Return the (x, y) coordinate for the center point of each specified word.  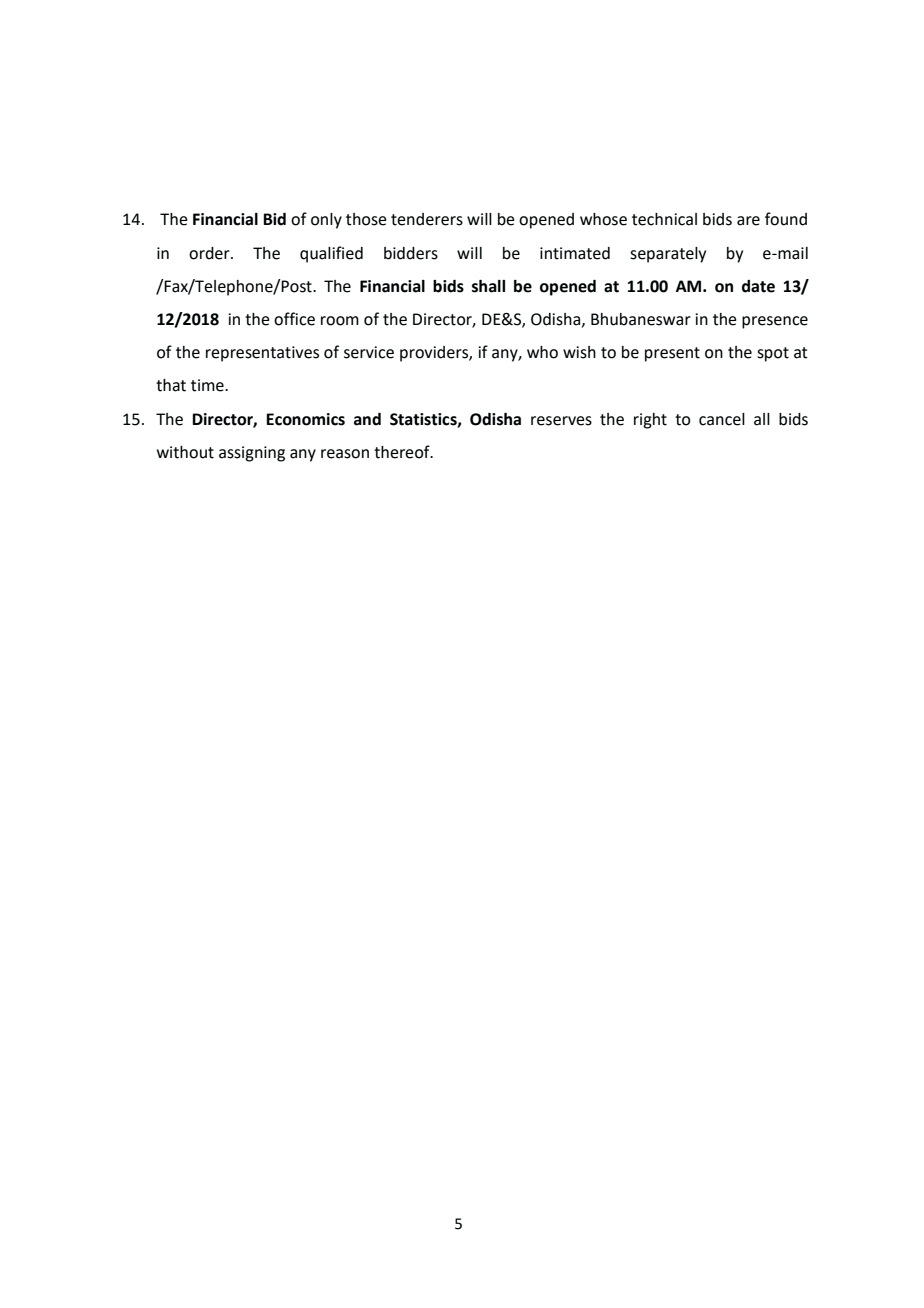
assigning (252, 454)
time (208, 385)
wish (579, 352)
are (748, 221)
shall (488, 286)
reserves (561, 421)
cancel (722, 419)
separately (668, 255)
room (340, 321)
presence (775, 322)
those (366, 219)
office (294, 319)
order (210, 253)
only (326, 221)
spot (773, 354)
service (369, 352)
